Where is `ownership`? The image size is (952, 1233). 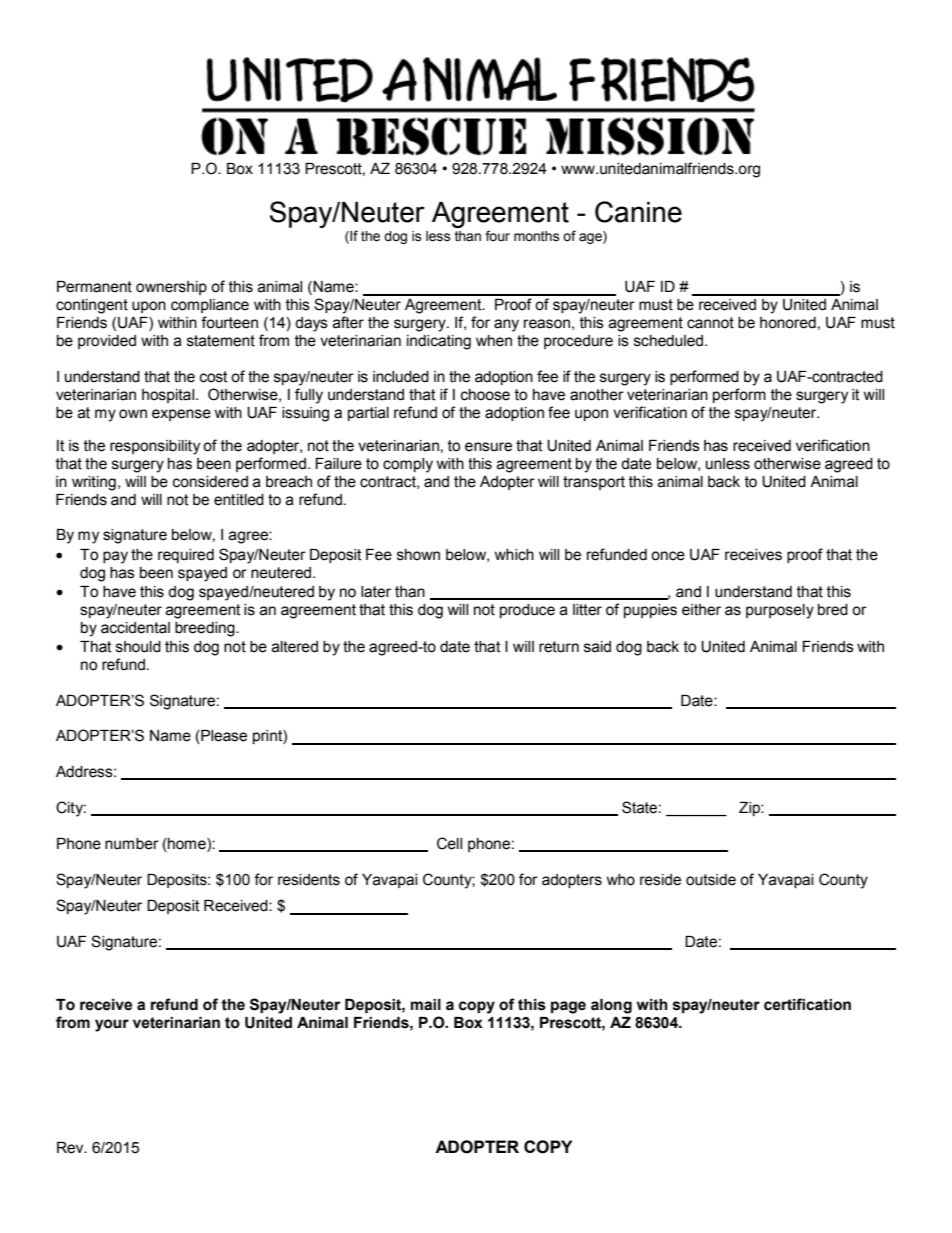 ownership is located at coordinates (171, 288).
